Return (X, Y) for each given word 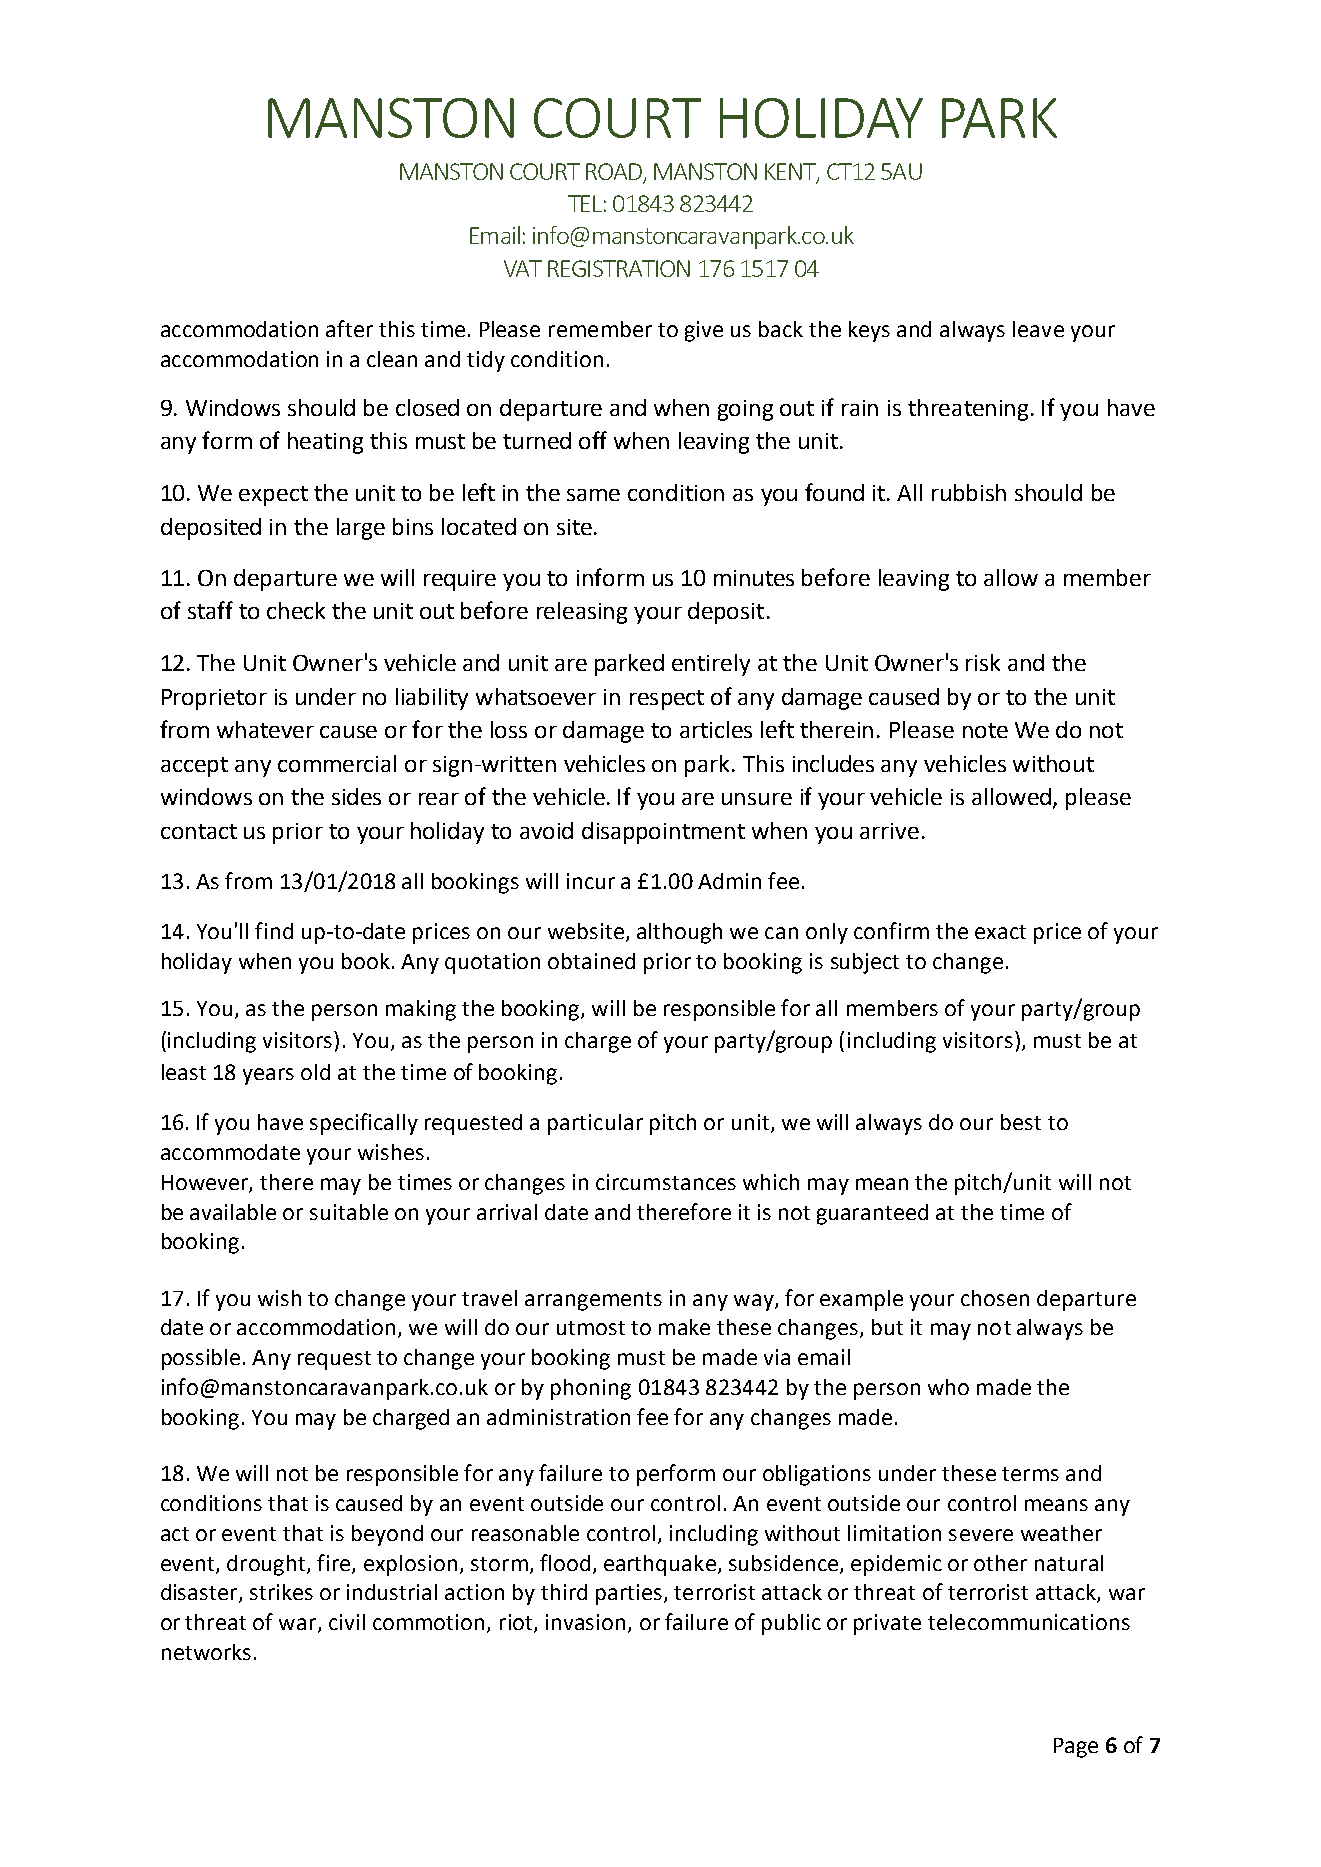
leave (1038, 329)
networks (206, 1652)
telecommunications (1029, 1622)
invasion (585, 1622)
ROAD (614, 171)
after (349, 328)
